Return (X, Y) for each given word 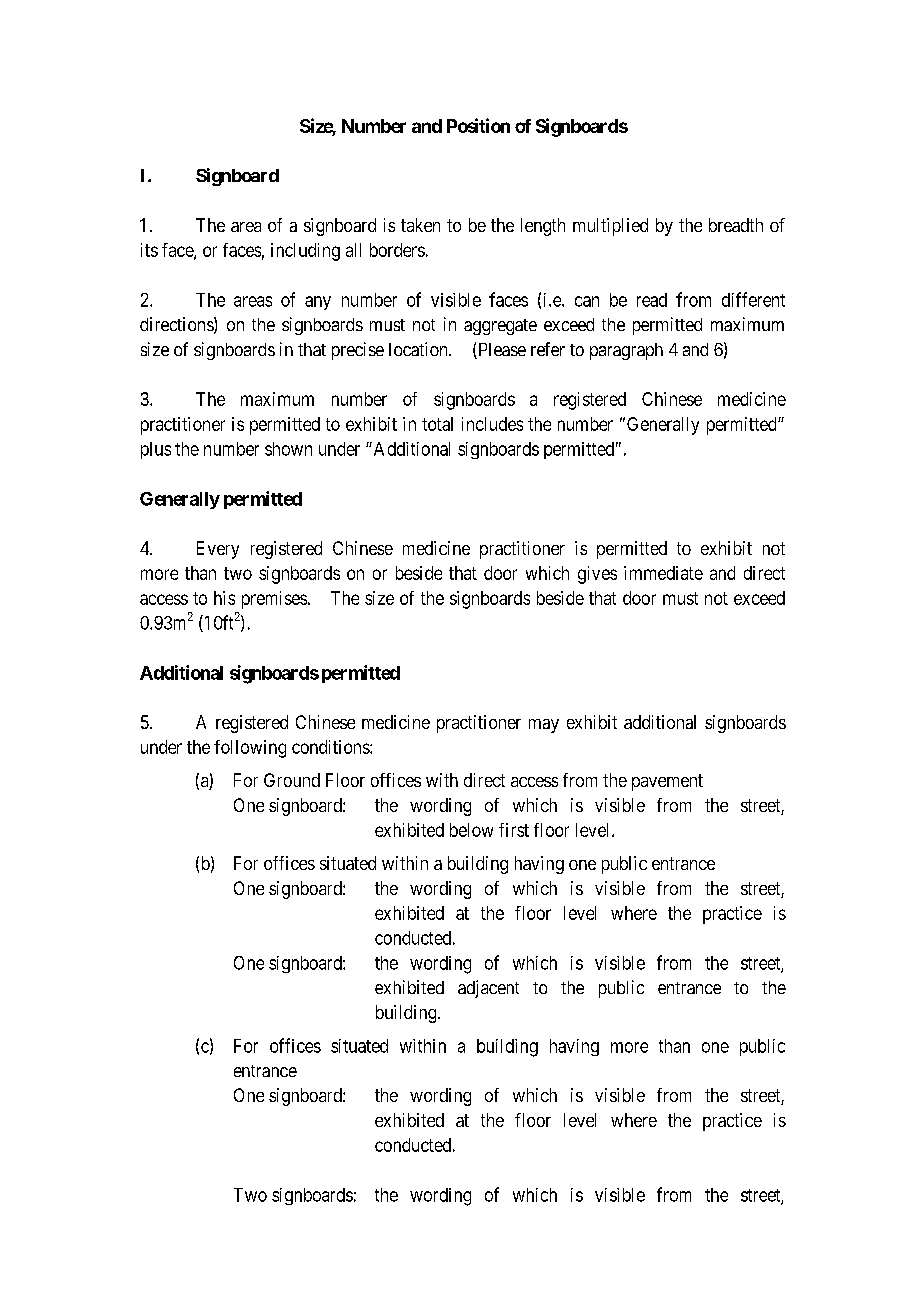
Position (478, 125)
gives (597, 575)
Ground (292, 780)
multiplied (610, 227)
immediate (663, 573)
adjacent (488, 989)
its (149, 250)
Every (218, 550)
